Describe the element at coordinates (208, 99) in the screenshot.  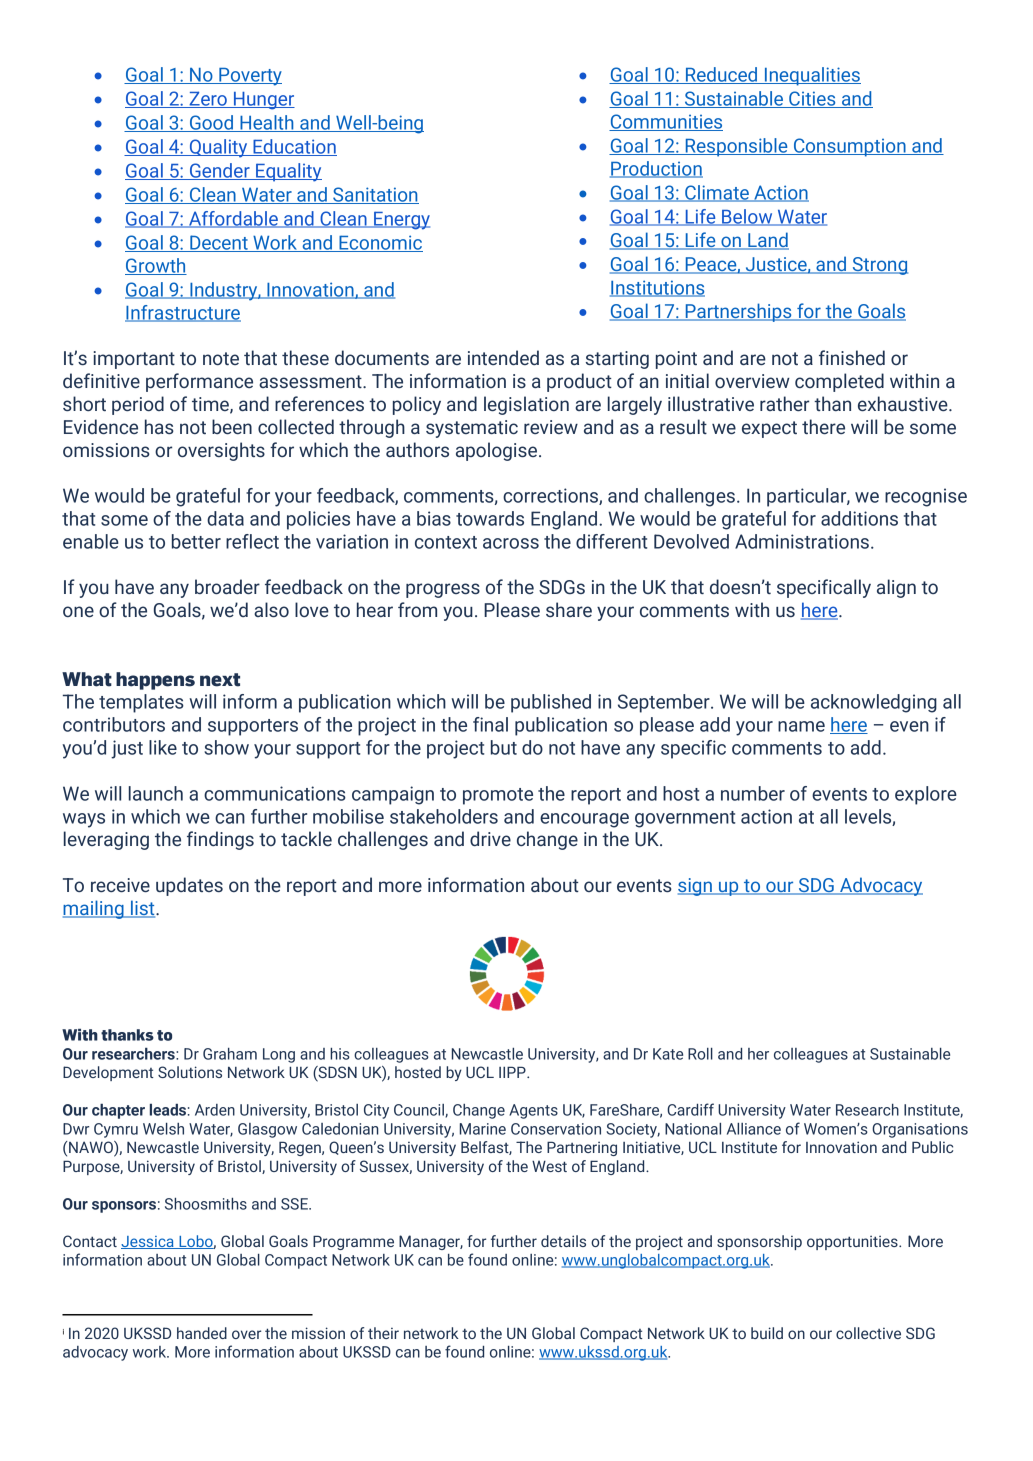
I see `Zero` at that location.
